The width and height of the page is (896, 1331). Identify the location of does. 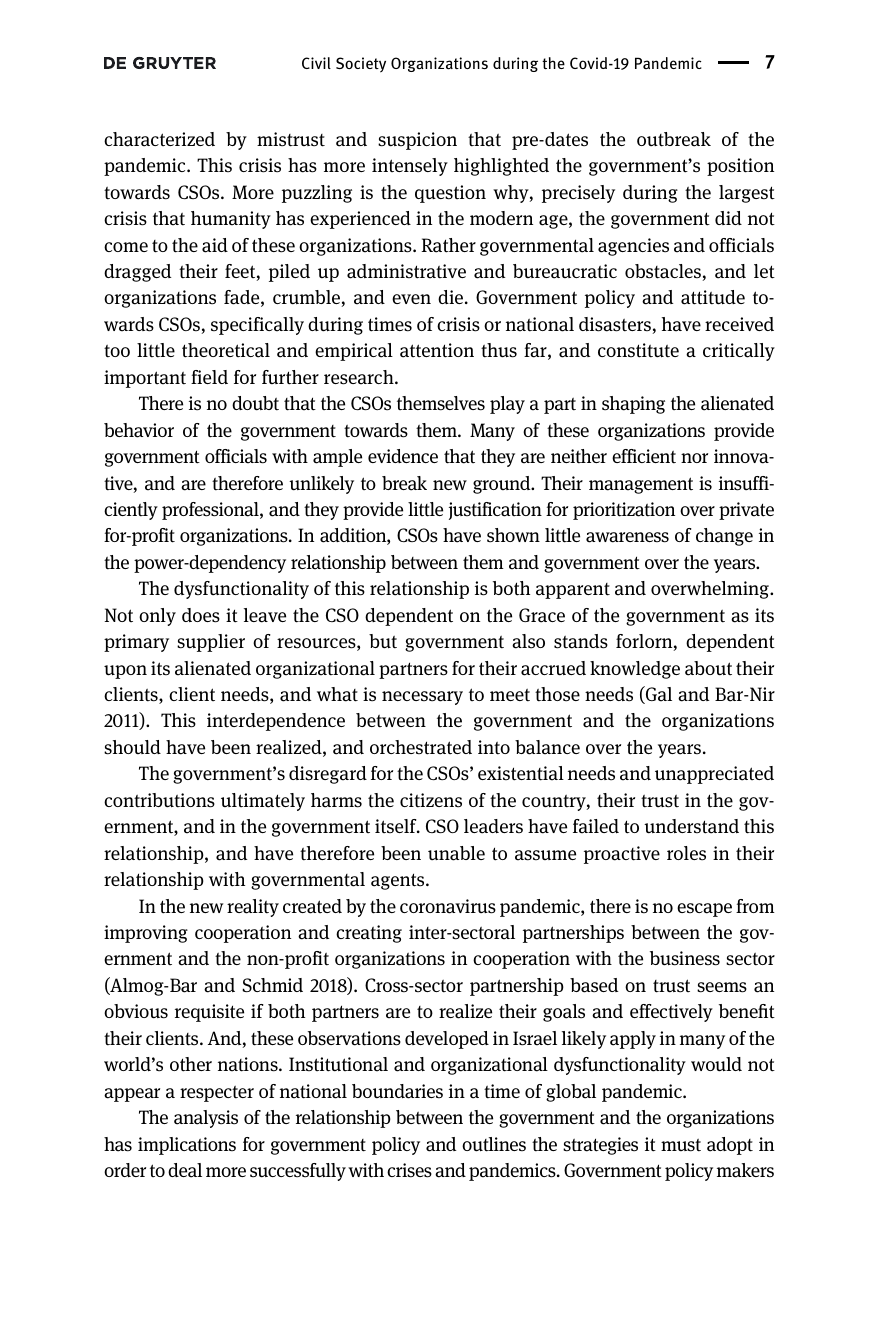
(201, 615).
